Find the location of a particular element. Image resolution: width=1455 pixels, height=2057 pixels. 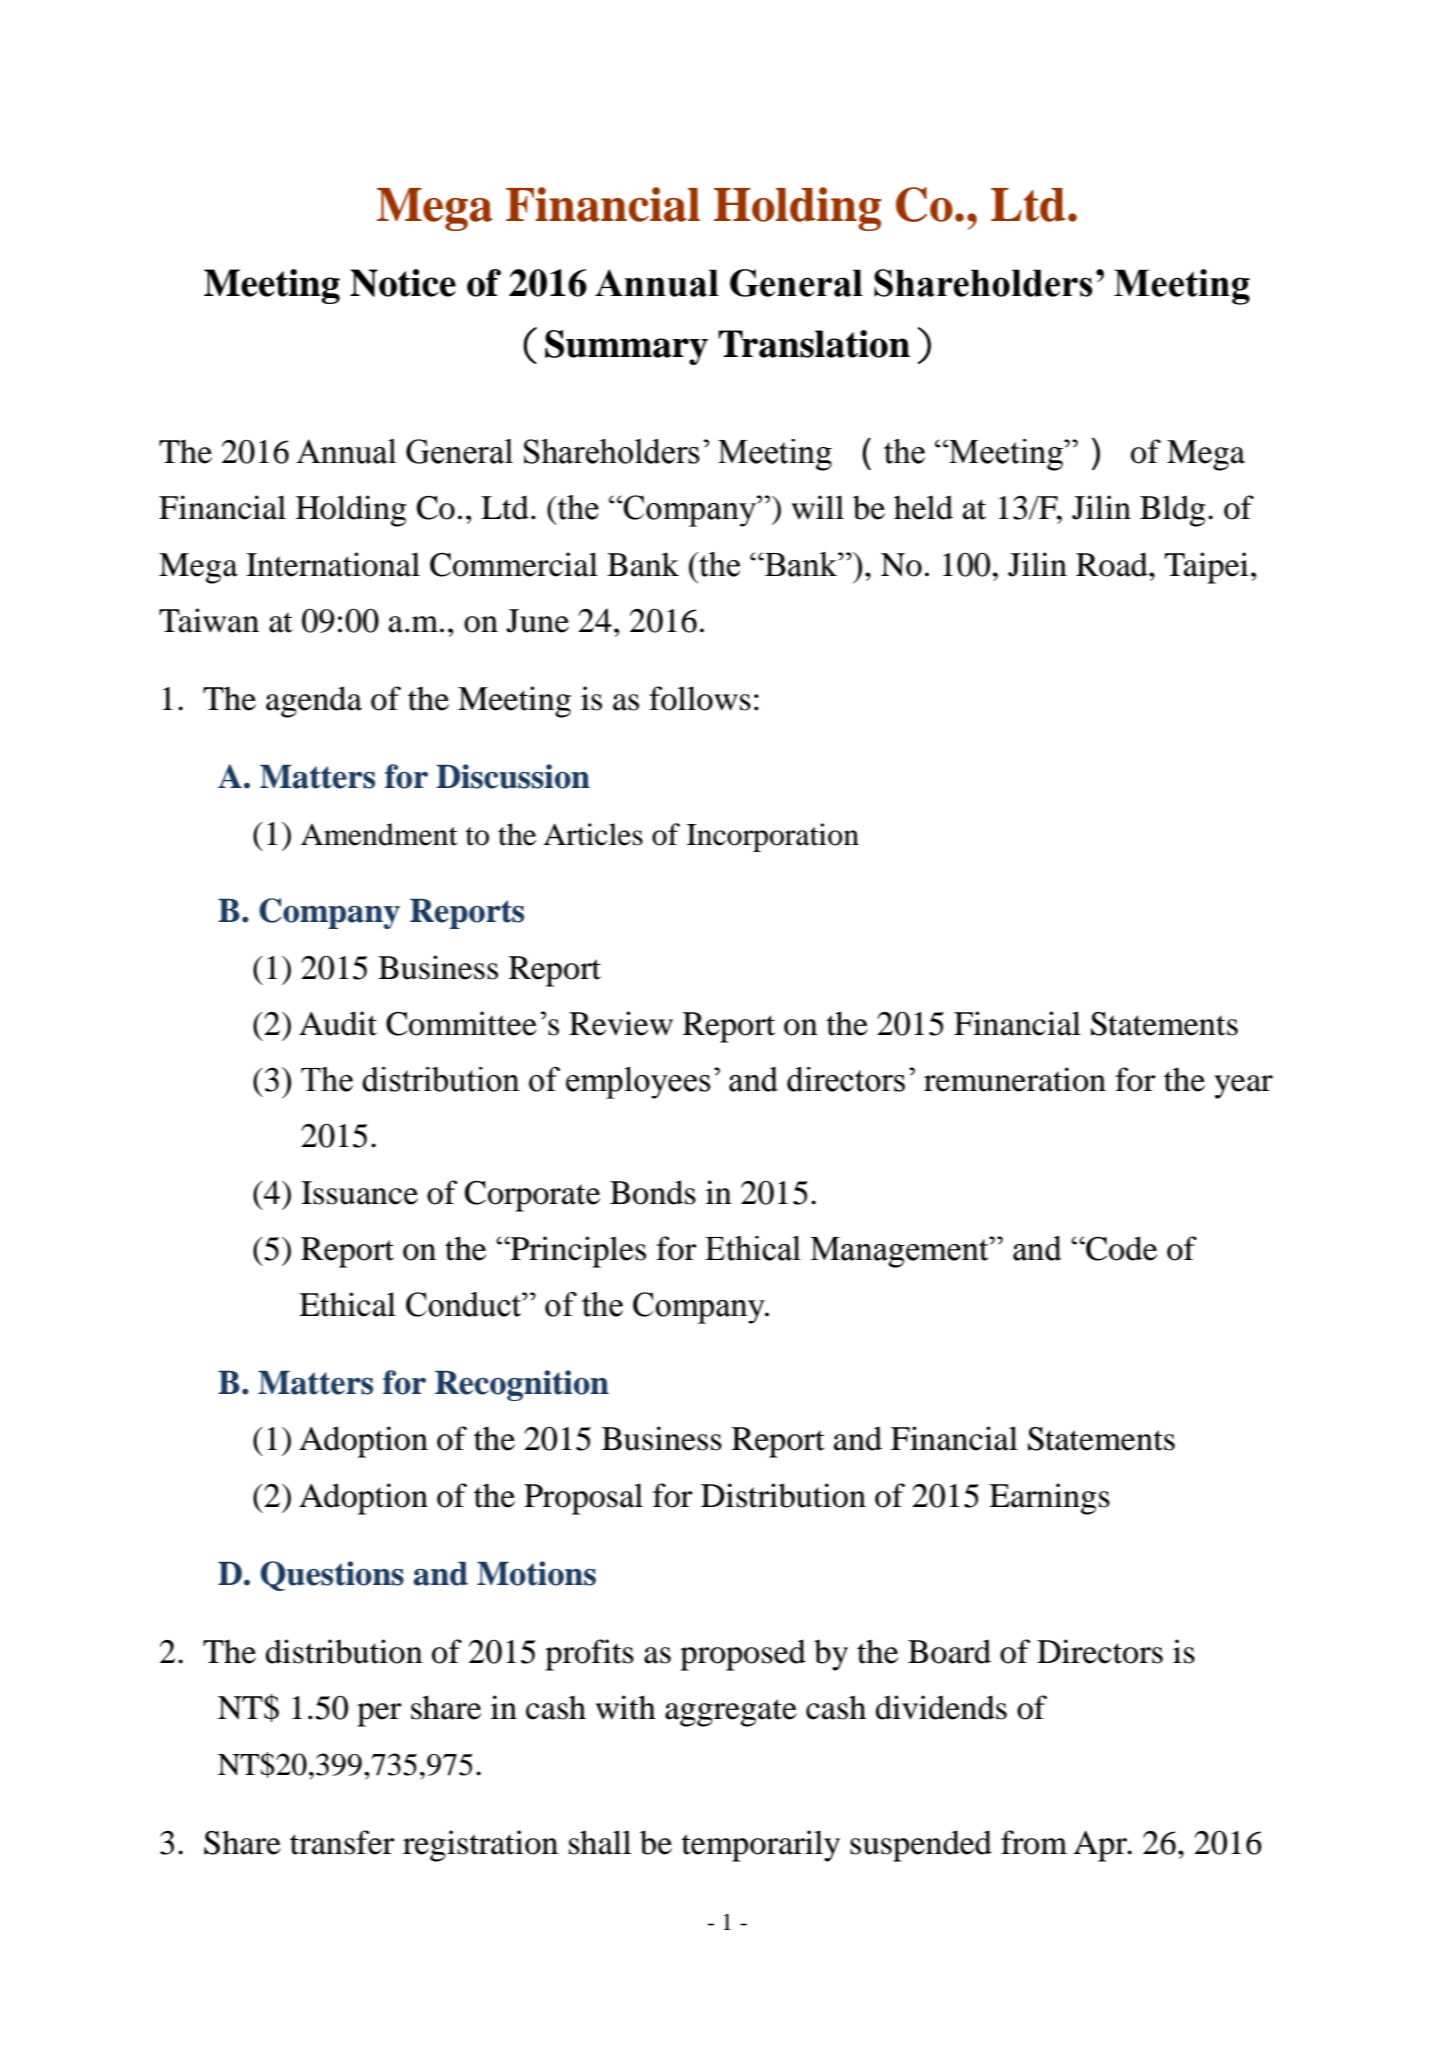

remuneration is located at coordinates (1015, 1079).
